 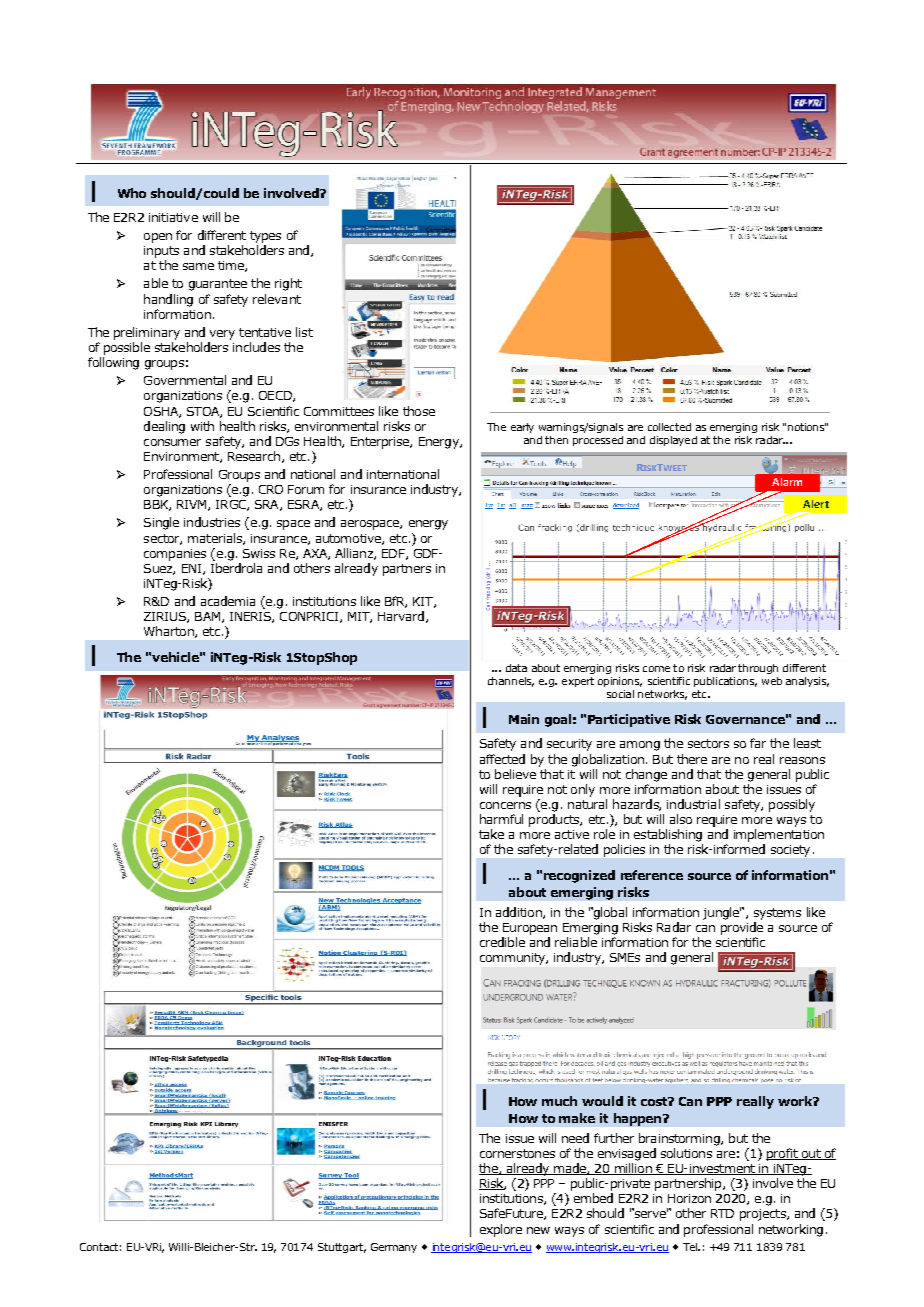 What do you see at coordinates (758, 743) in the page?
I see `far` at bounding box center [758, 743].
